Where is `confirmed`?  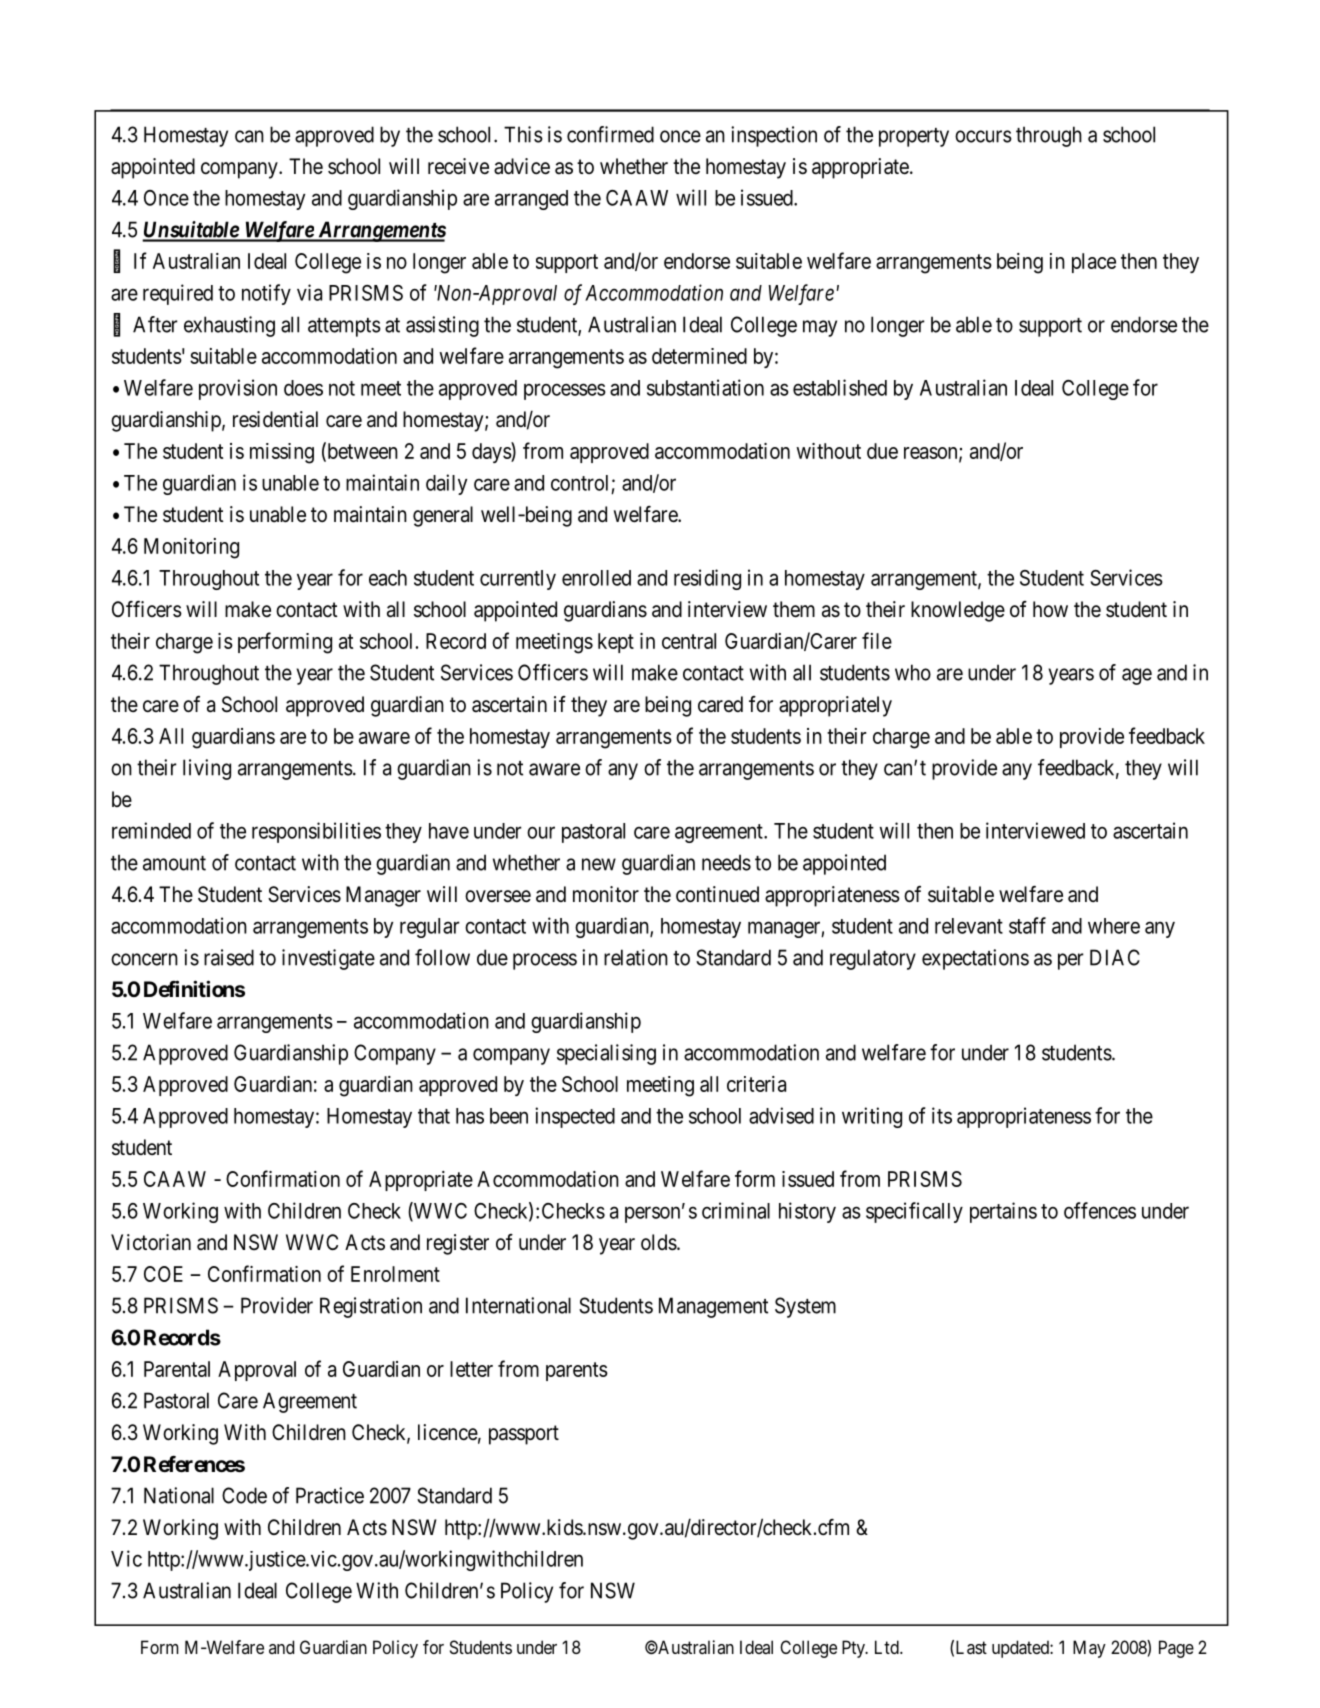 confirmed is located at coordinates (610, 134).
